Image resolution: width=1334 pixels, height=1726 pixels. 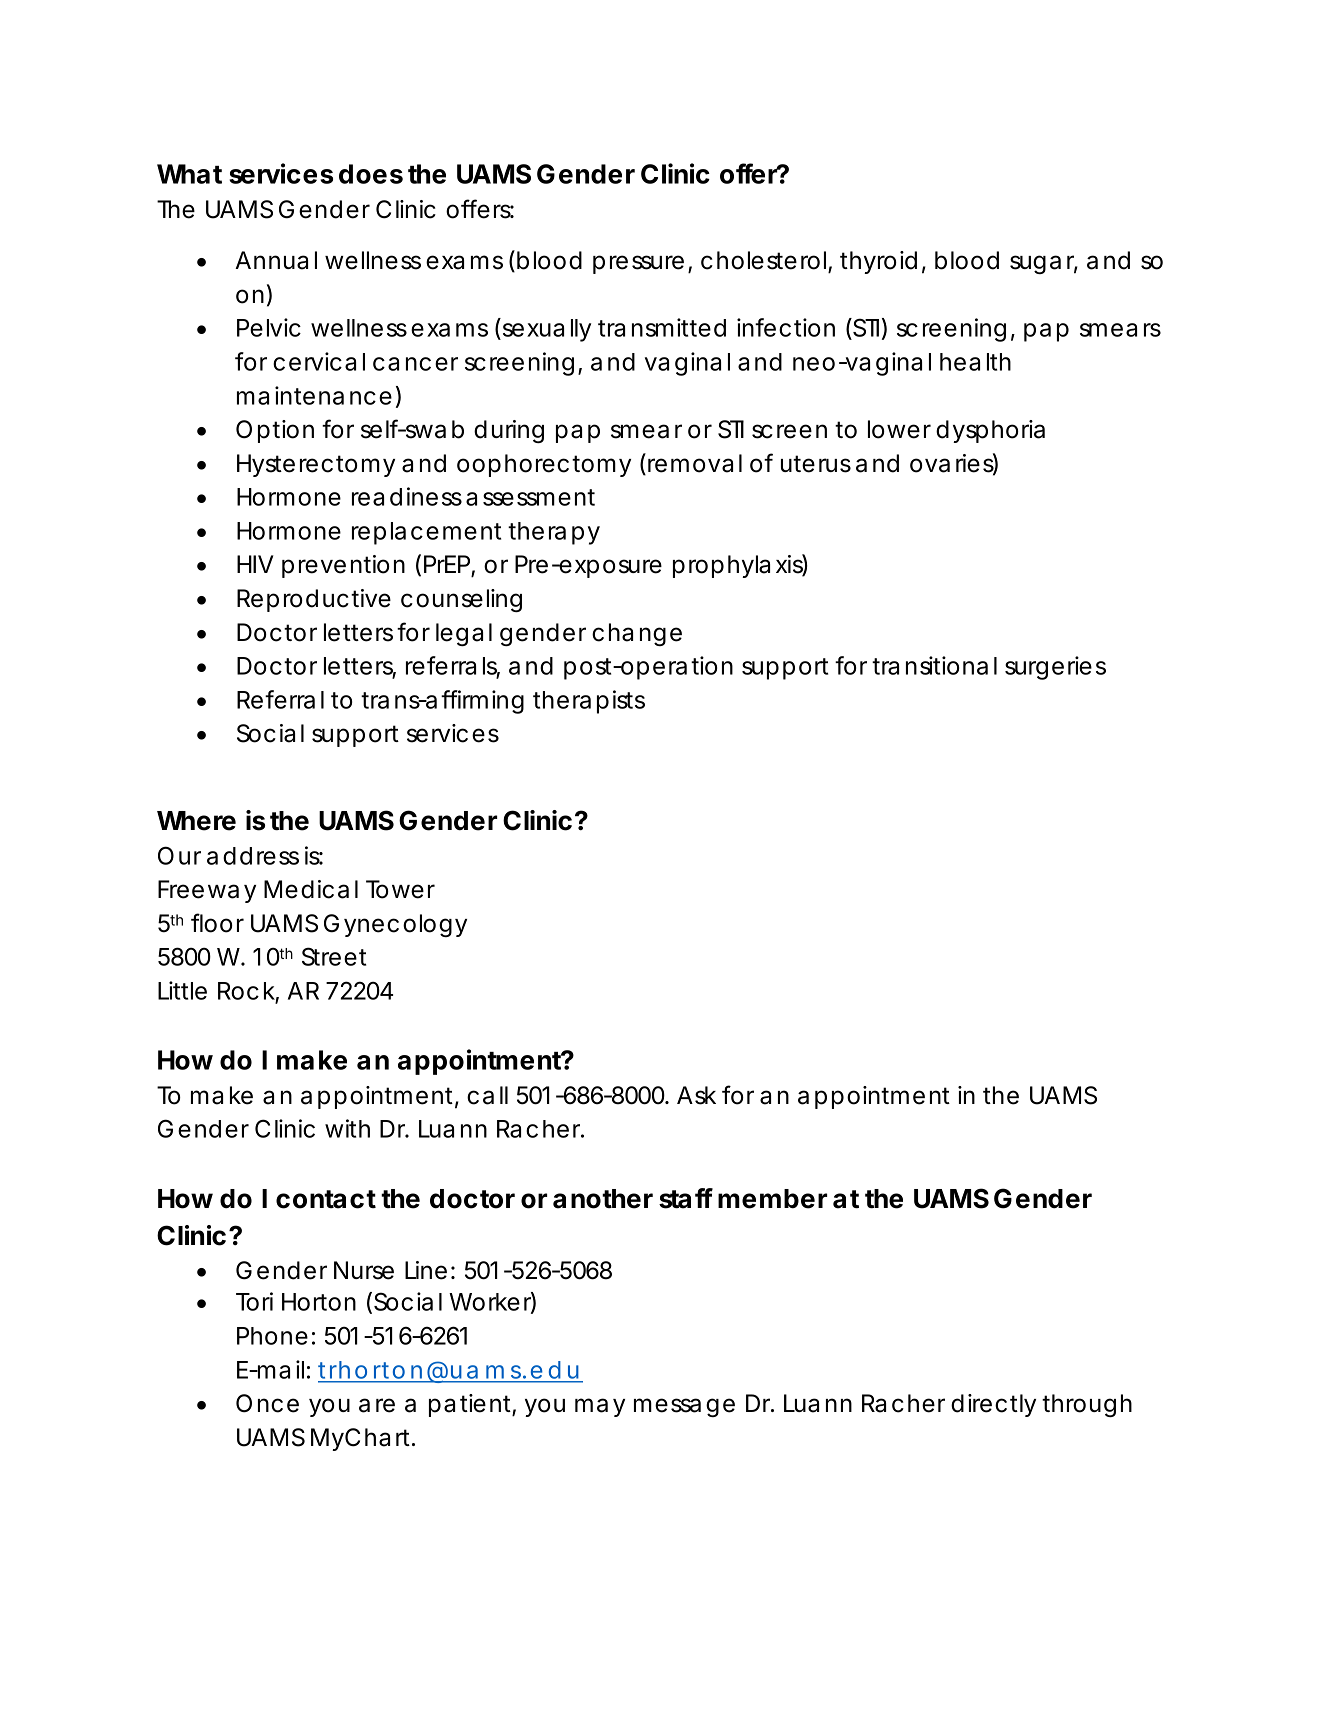 What do you see at coordinates (267, 1403) in the screenshot?
I see `Once` at bounding box center [267, 1403].
